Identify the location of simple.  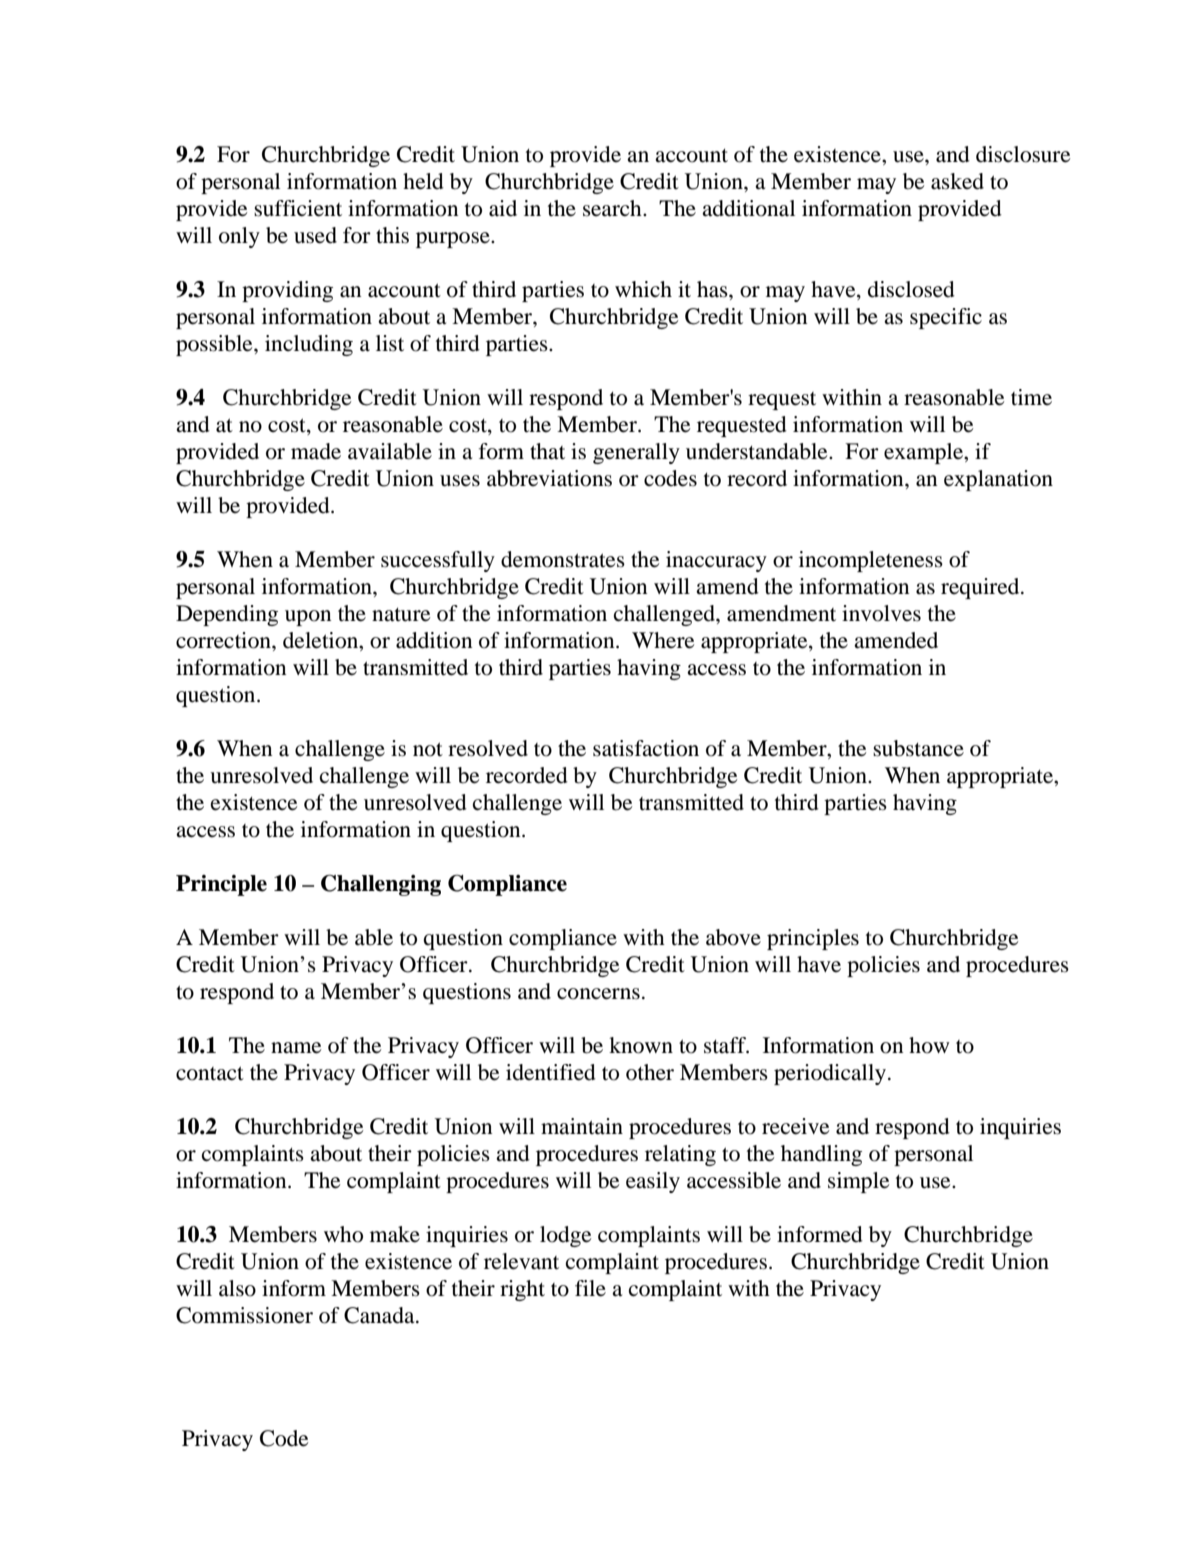
(858, 1182).
